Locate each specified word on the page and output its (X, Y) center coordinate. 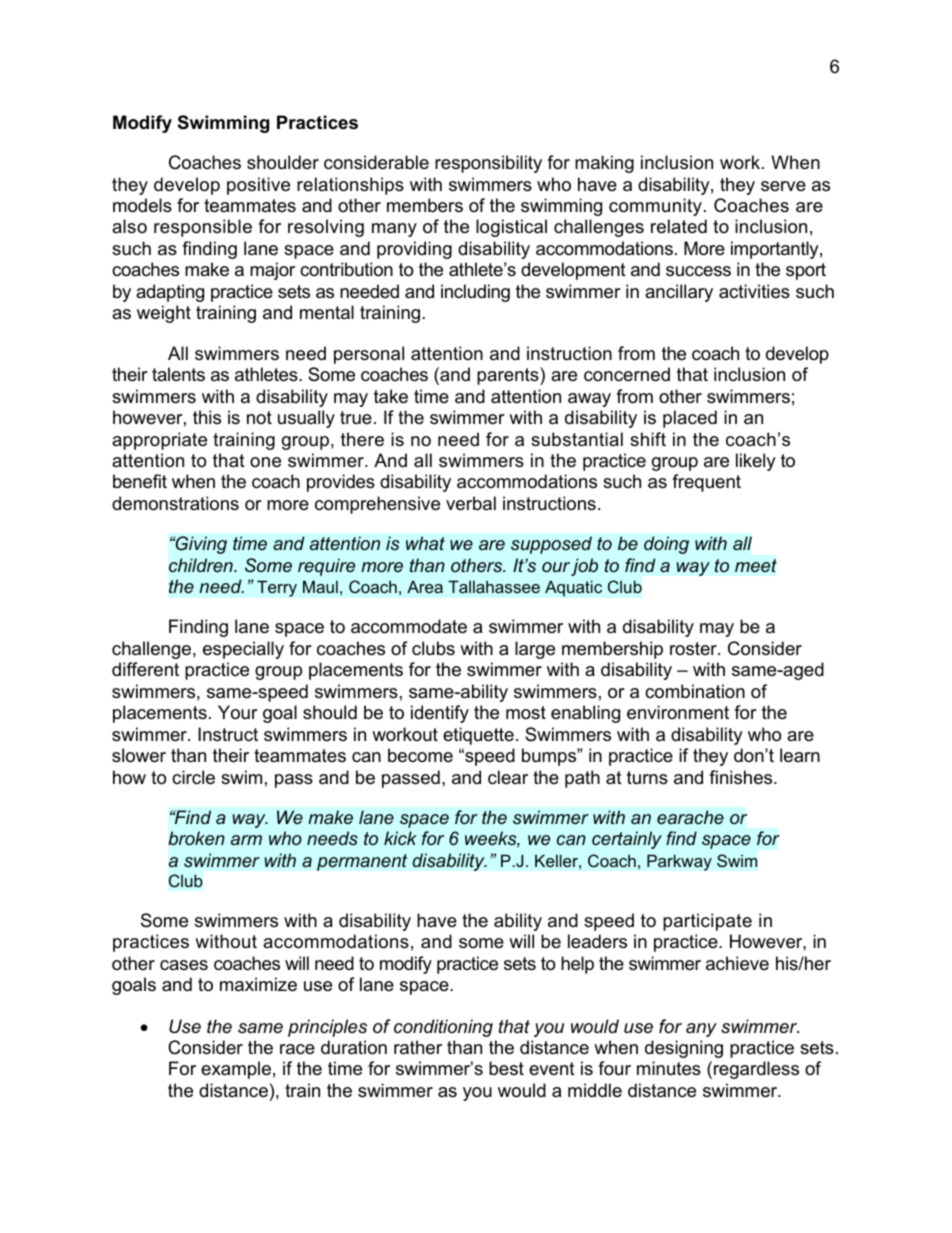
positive (258, 186)
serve (783, 186)
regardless (756, 1070)
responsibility (488, 164)
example (236, 1070)
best (506, 1068)
